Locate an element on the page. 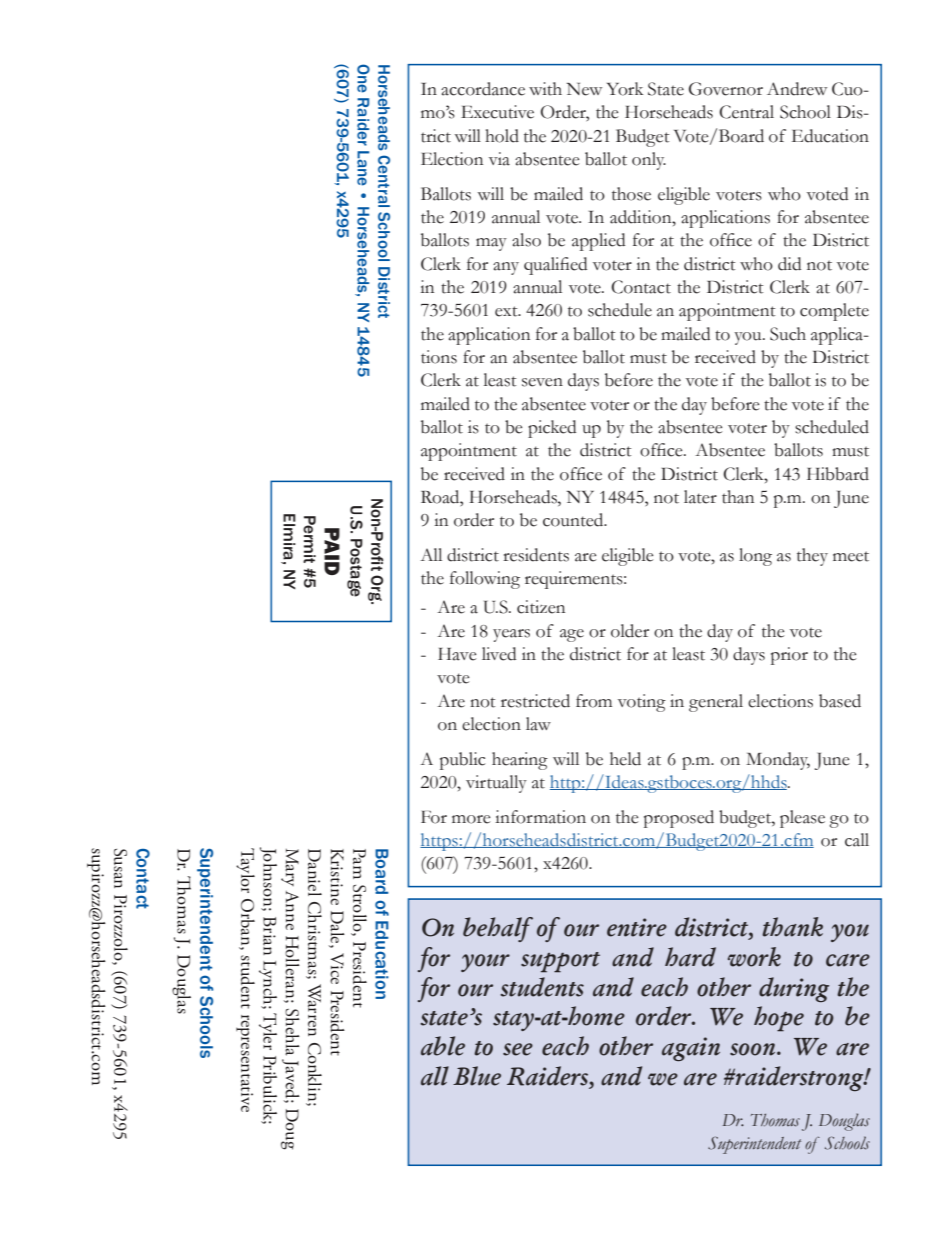 The height and width of the page is (1233, 952). picked is located at coordinates (552, 429).
